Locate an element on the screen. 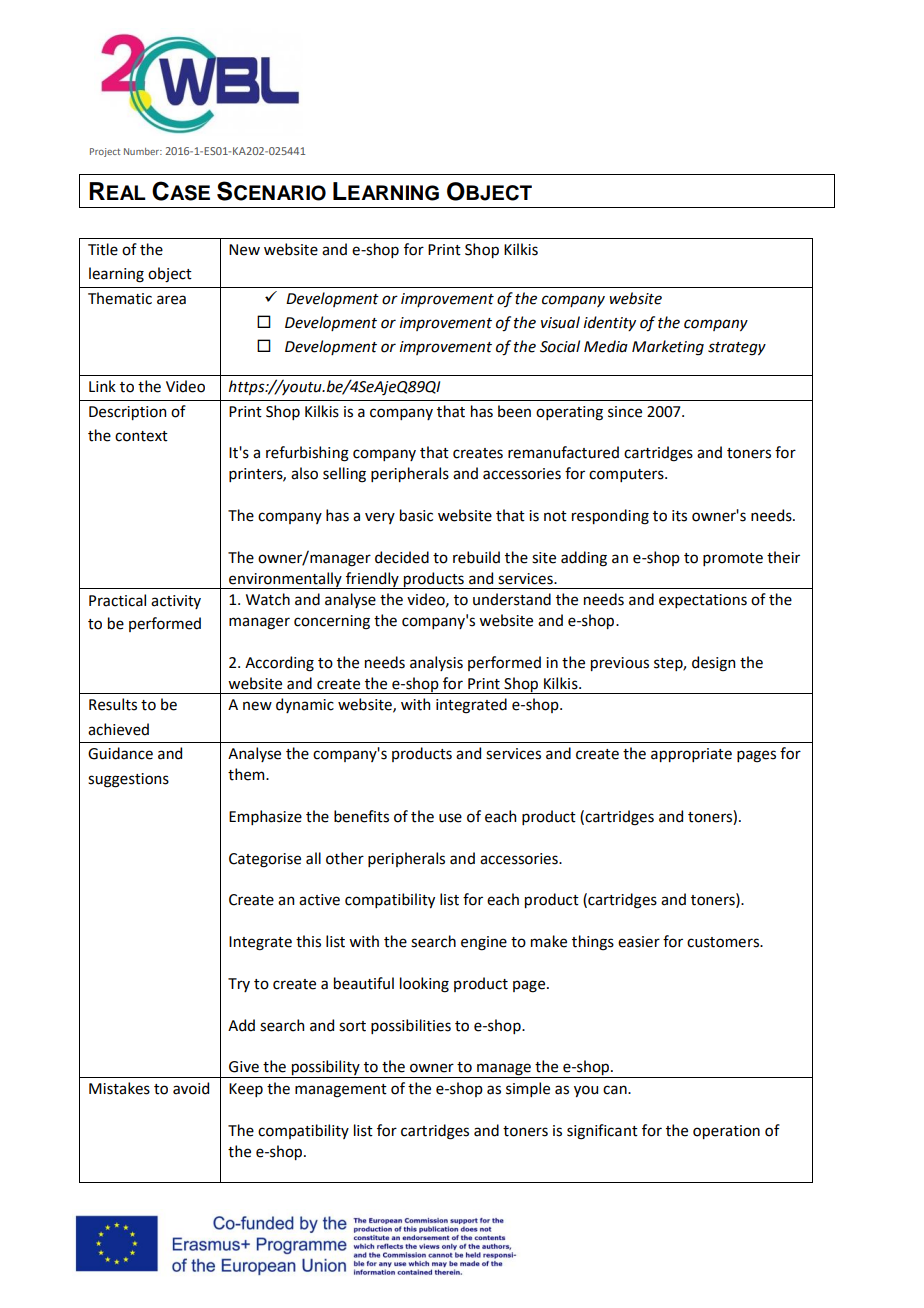 This screenshot has height=1308, width=924. avoid is located at coordinates (191, 1088).
